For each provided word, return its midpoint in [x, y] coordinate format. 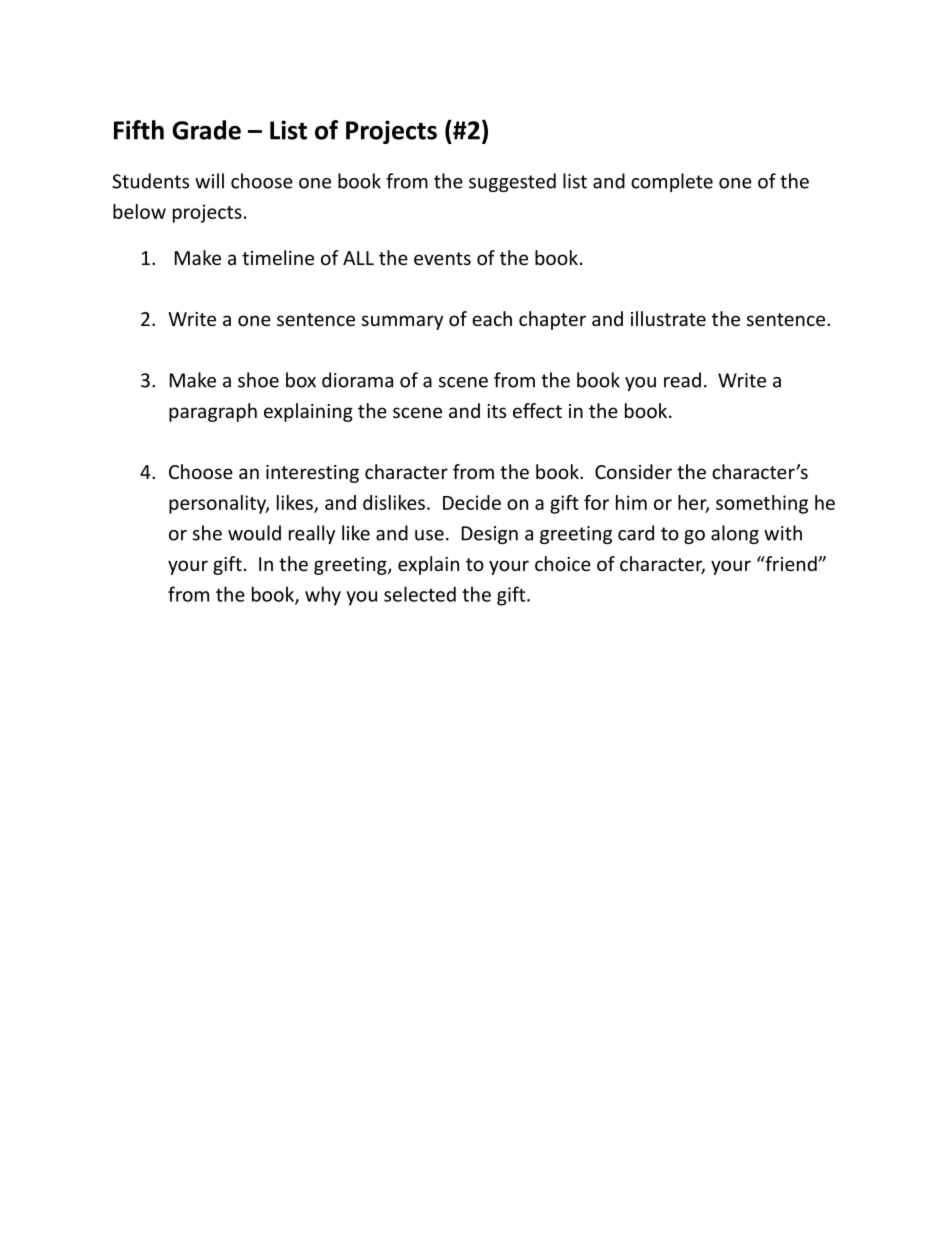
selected [420, 594]
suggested [512, 182]
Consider [633, 471]
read [682, 380]
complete [672, 182]
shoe [258, 380]
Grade [206, 130]
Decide [472, 502]
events [442, 258]
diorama [357, 380]
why [323, 596]
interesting [312, 474]
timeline [278, 257]
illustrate [668, 318]
